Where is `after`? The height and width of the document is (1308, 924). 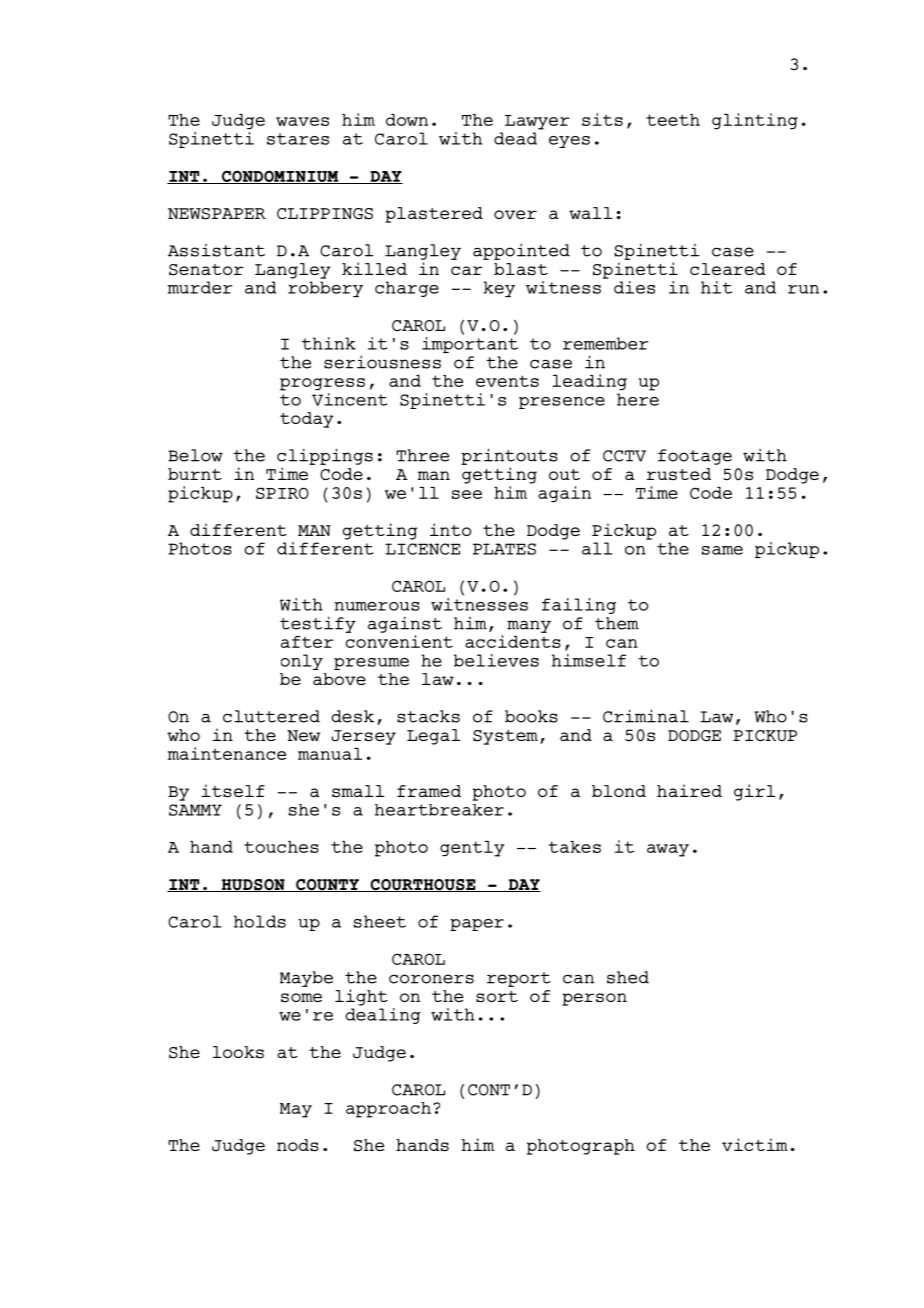
after is located at coordinates (307, 642).
